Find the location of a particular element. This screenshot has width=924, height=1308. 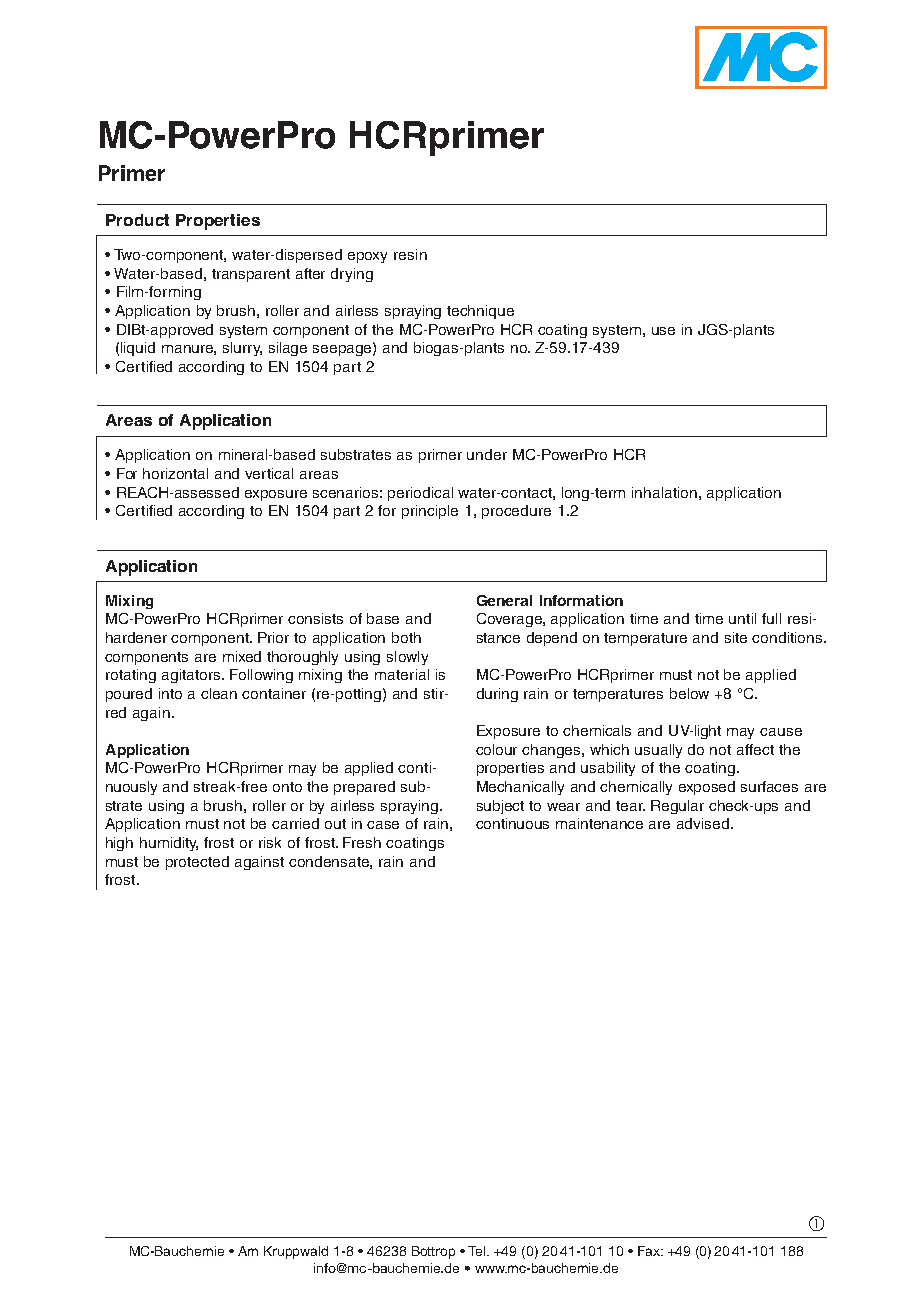

advised is located at coordinates (704, 823).
